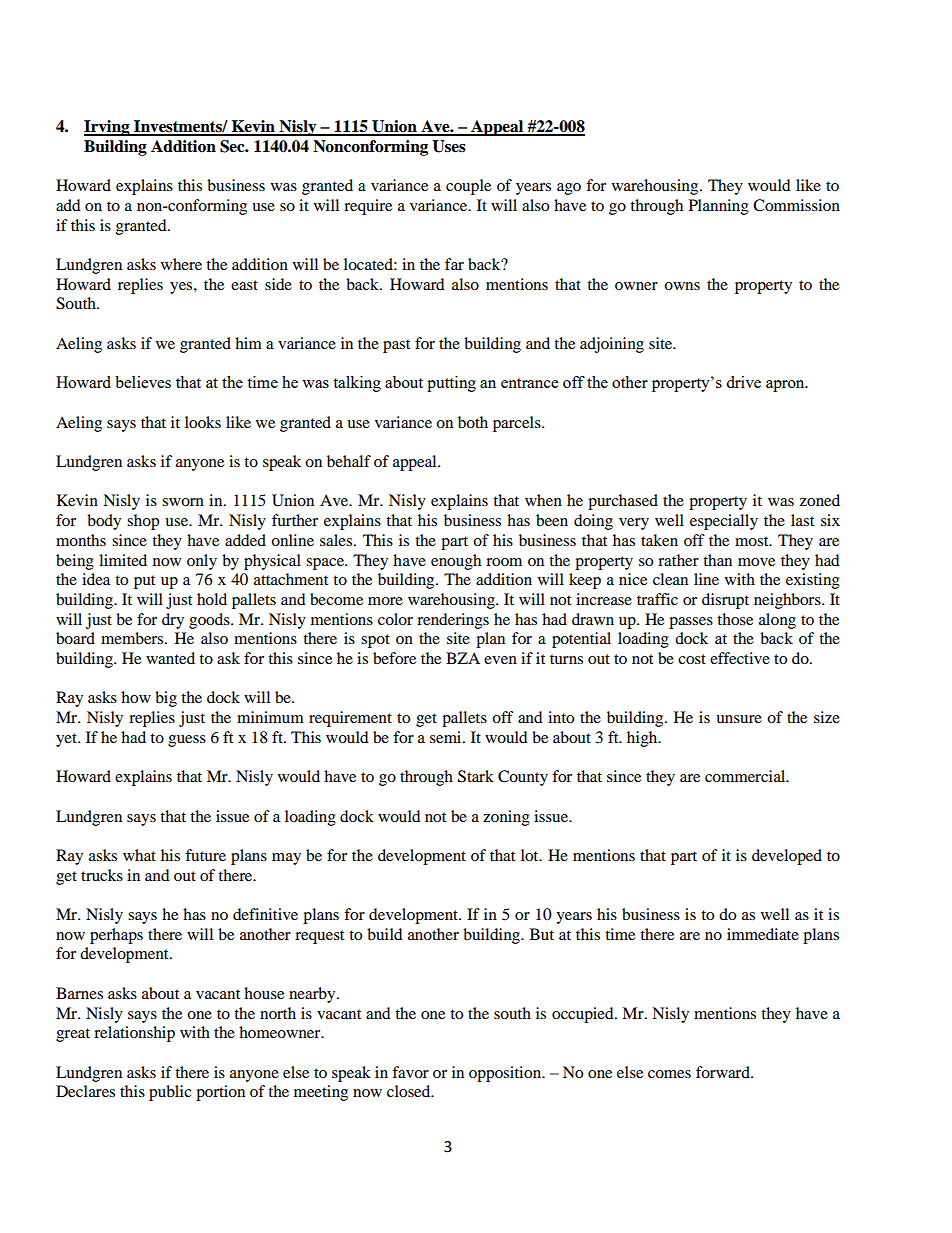  I want to click on big, so click(166, 699).
